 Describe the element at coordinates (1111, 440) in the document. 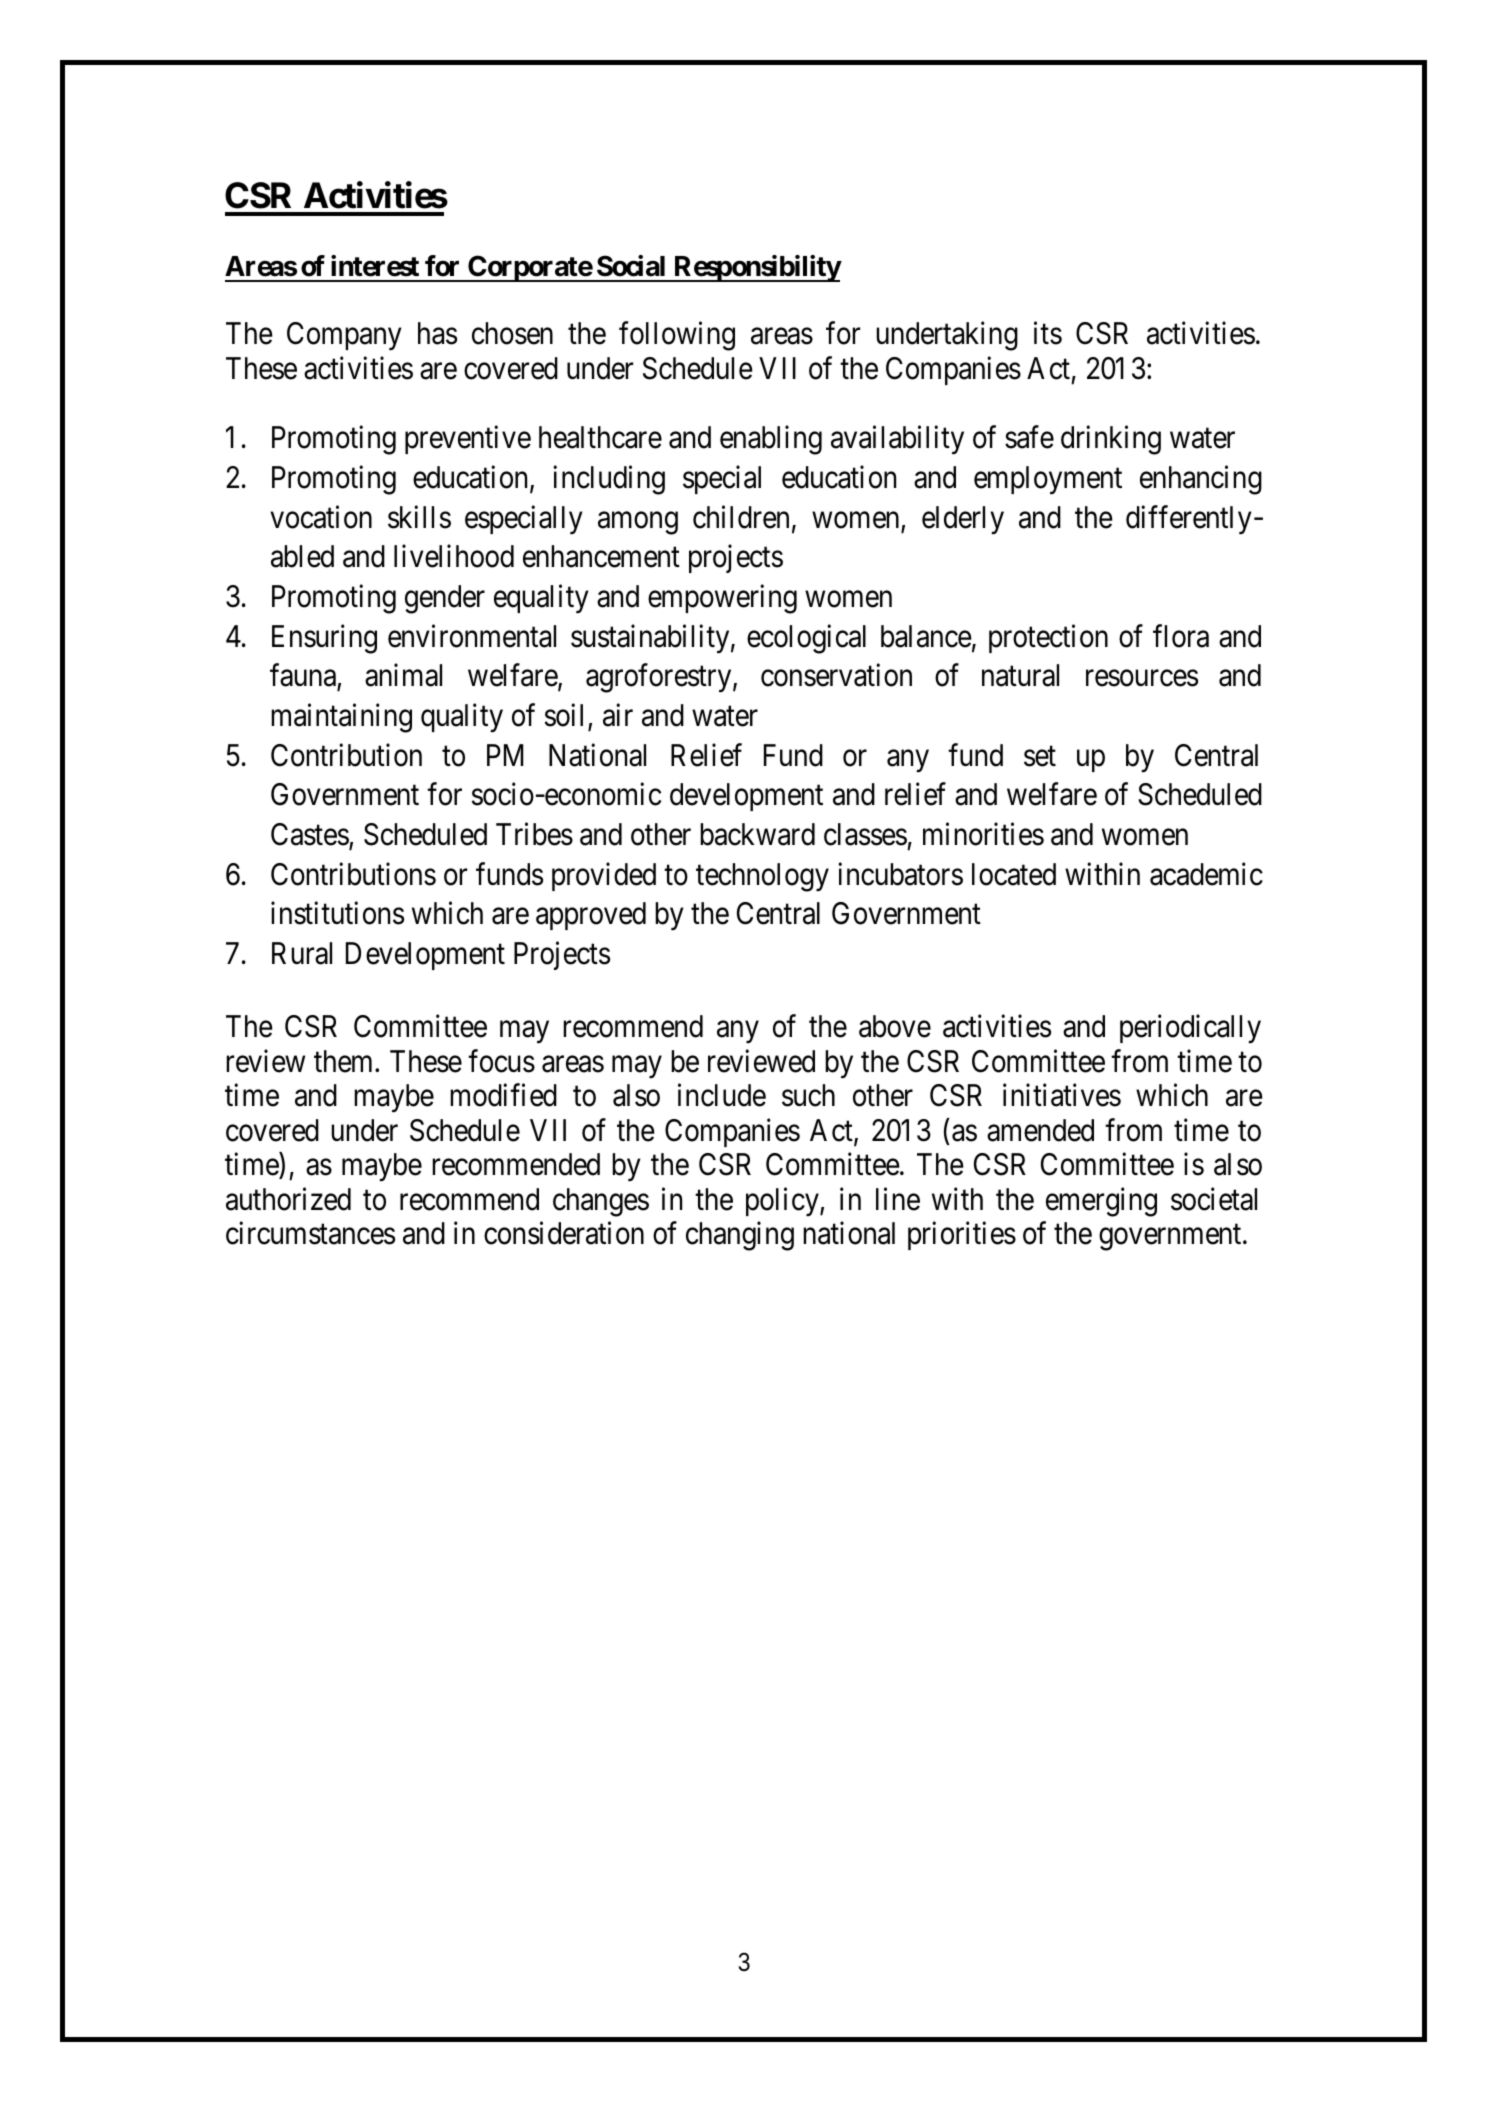

I see `drinking` at that location.
